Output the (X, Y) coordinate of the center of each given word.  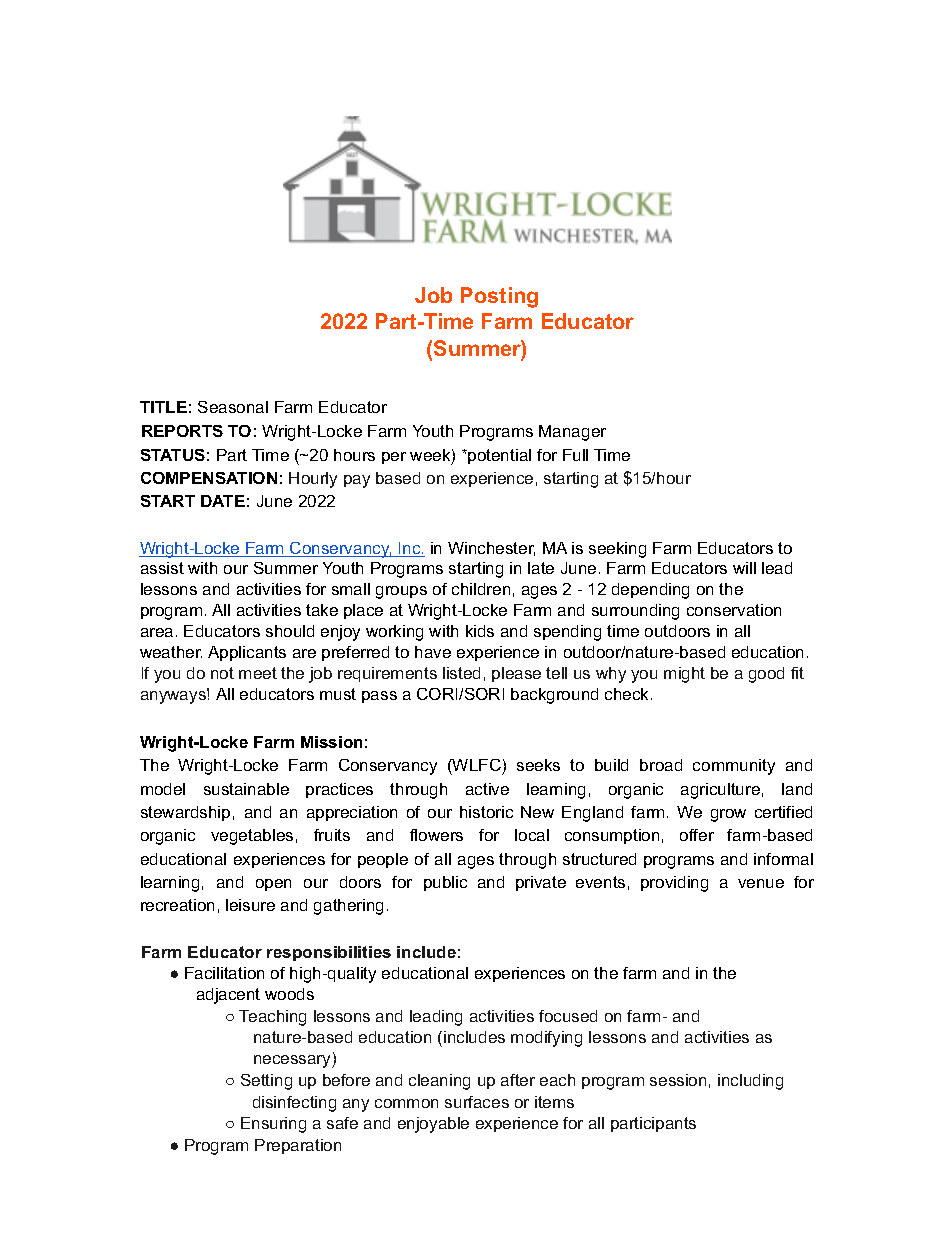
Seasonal (233, 407)
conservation (734, 610)
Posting (499, 297)
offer (697, 835)
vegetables (252, 837)
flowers (436, 835)
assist (162, 568)
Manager (572, 433)
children (481, 589)
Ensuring (273, 1125)
